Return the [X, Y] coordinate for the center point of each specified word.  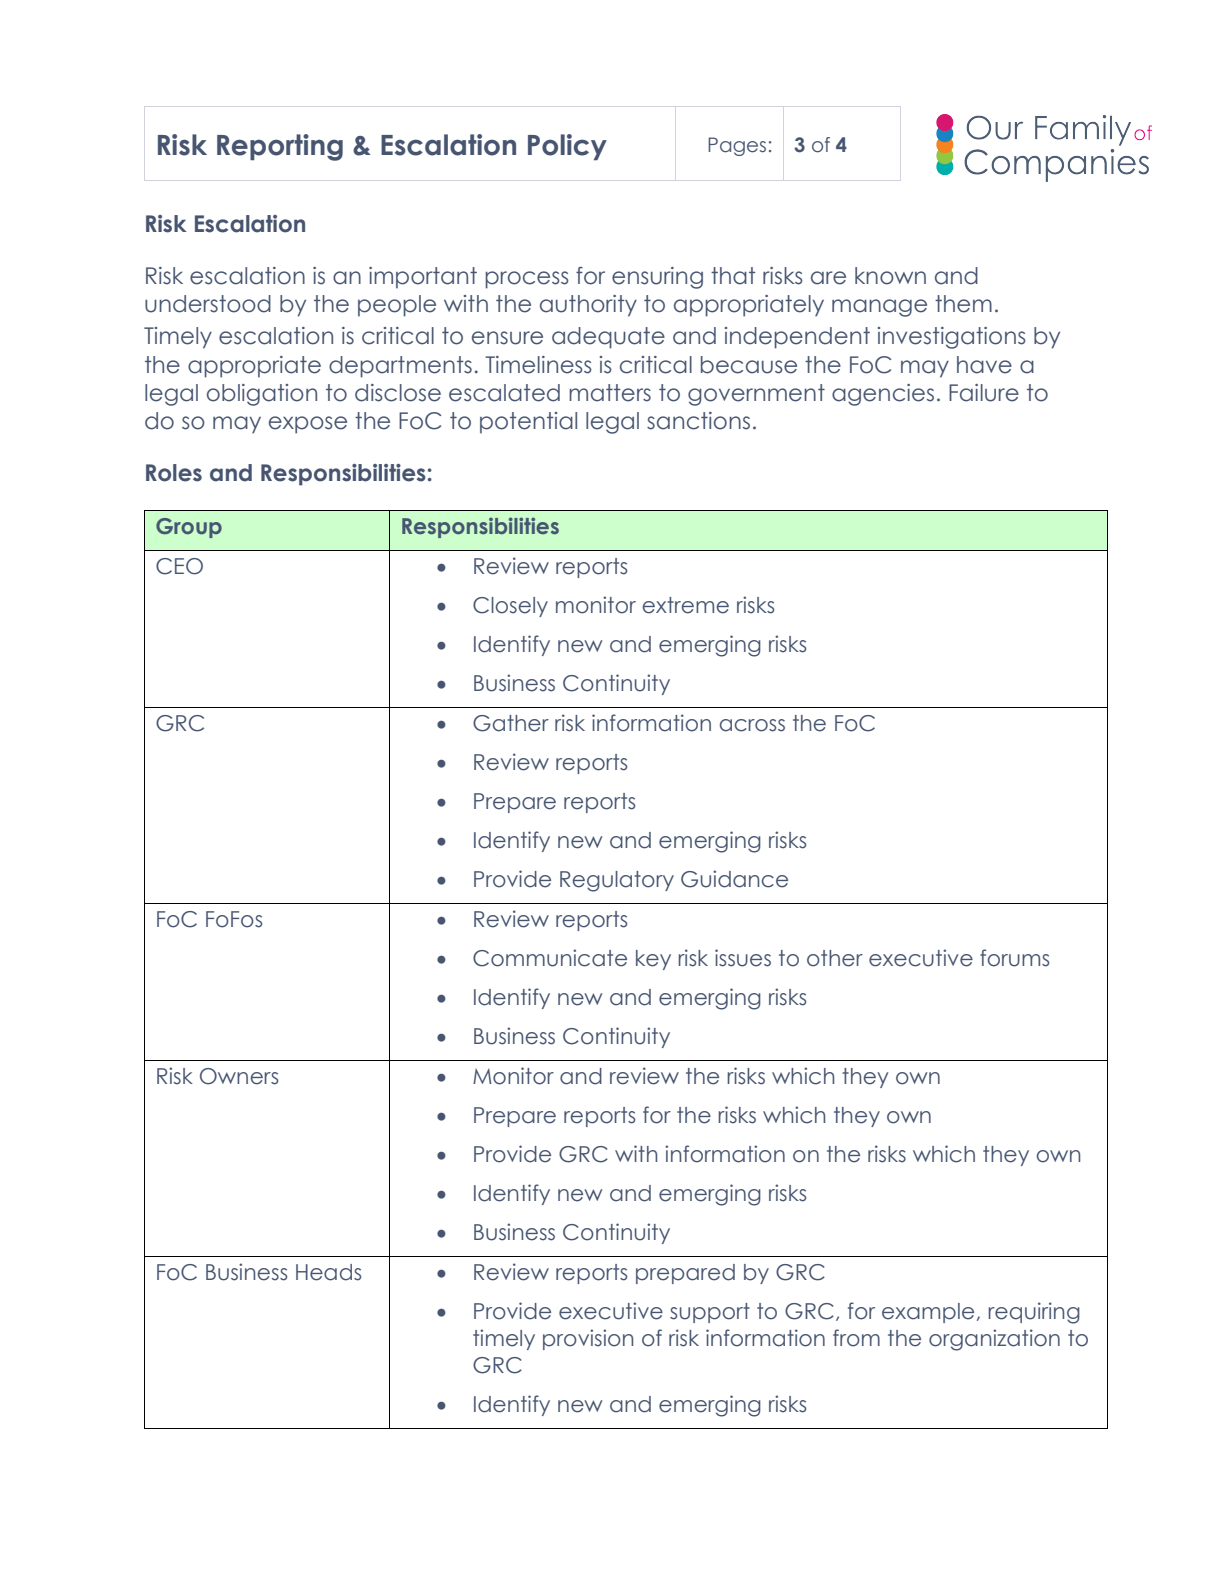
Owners [239, 1076]
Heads [328, 1272]
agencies [883, 395]
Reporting [280, 147]
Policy [567, 147]
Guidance [734, 879]
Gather [511, 723]
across [752, 725]
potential [528, 423]
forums [1014, 958]
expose [308, 425]
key [653, 960]
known [890, 276]
